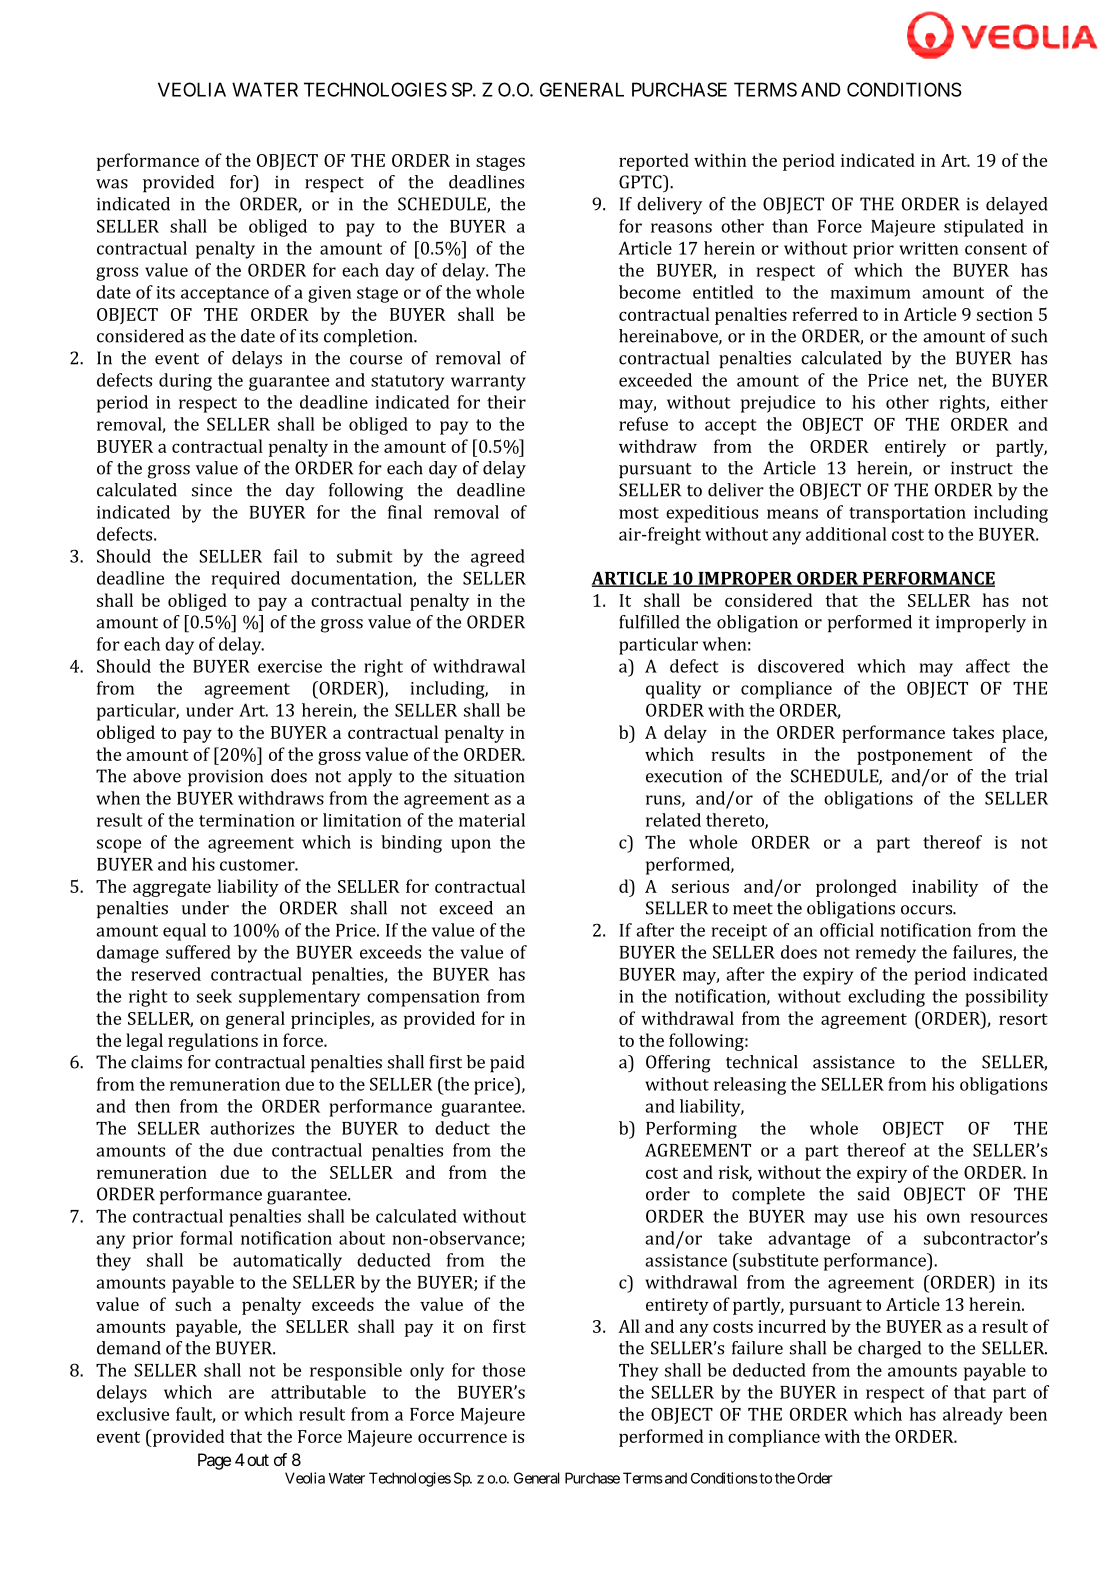  What do you see at coordinates (112, 184) in the screenshot?
I see `was` at bounding box center [112, 184].
